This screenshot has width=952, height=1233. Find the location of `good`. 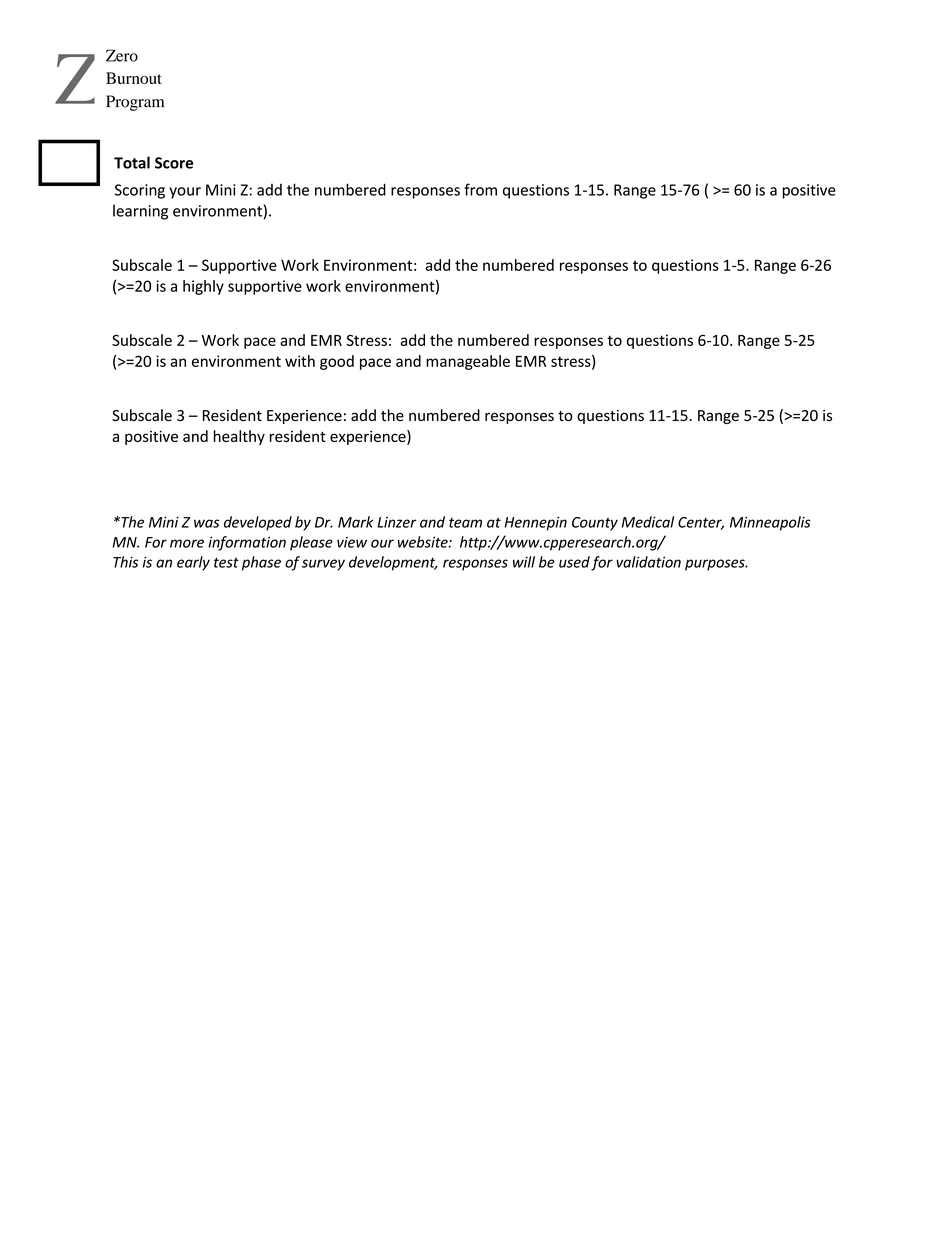

good is located at coordinates (337, 362).
